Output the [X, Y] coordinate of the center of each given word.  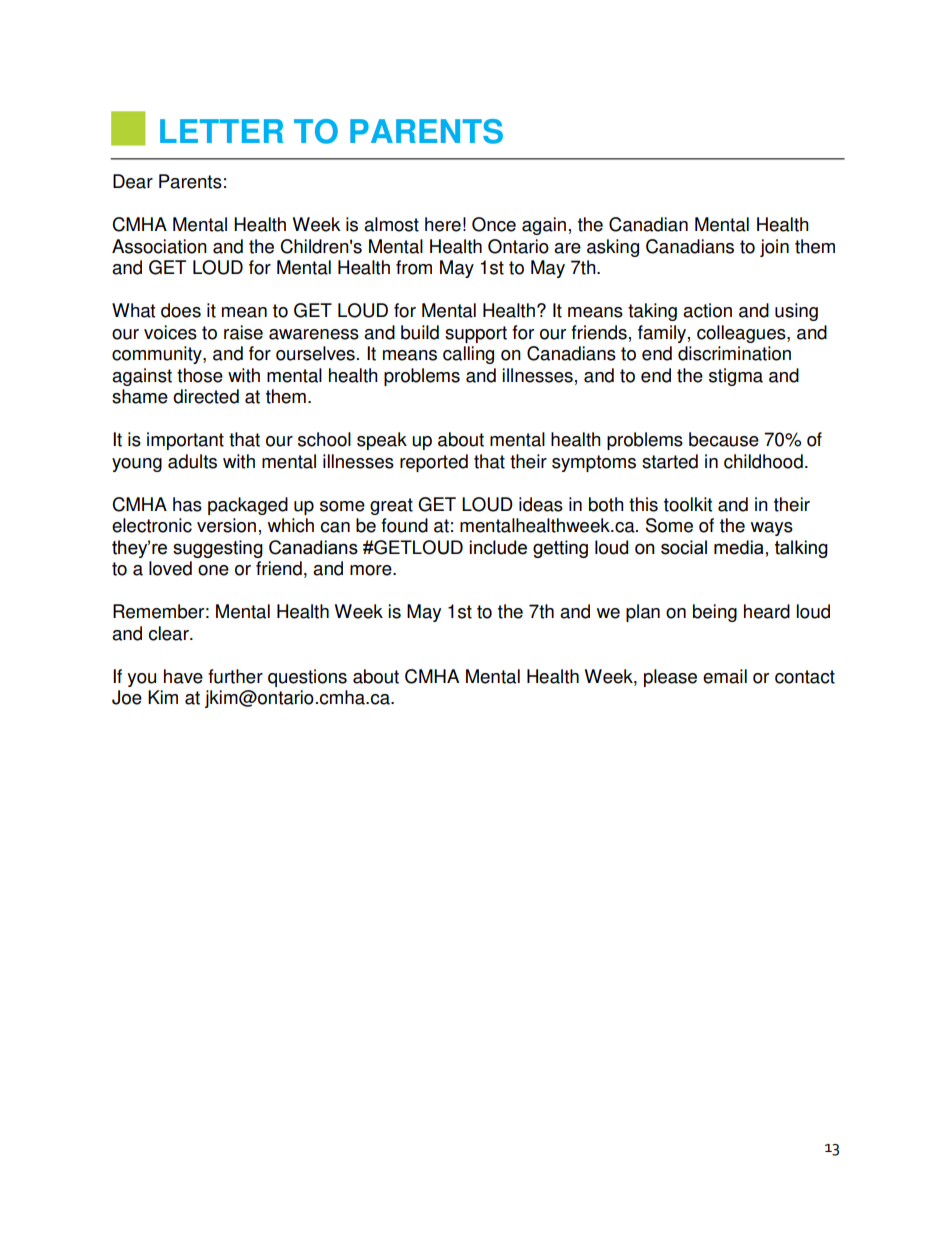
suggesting [218, 549]
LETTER [221, 131]
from [414, 267]
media [738, 547]
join [774, 248]
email [725, 676]
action [707, 310]
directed [206, 396]
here [443, 224]
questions [307, 678]
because [724, 439]
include [498, 547]
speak [382, 441]
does [181, 310]
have [183, 676]
